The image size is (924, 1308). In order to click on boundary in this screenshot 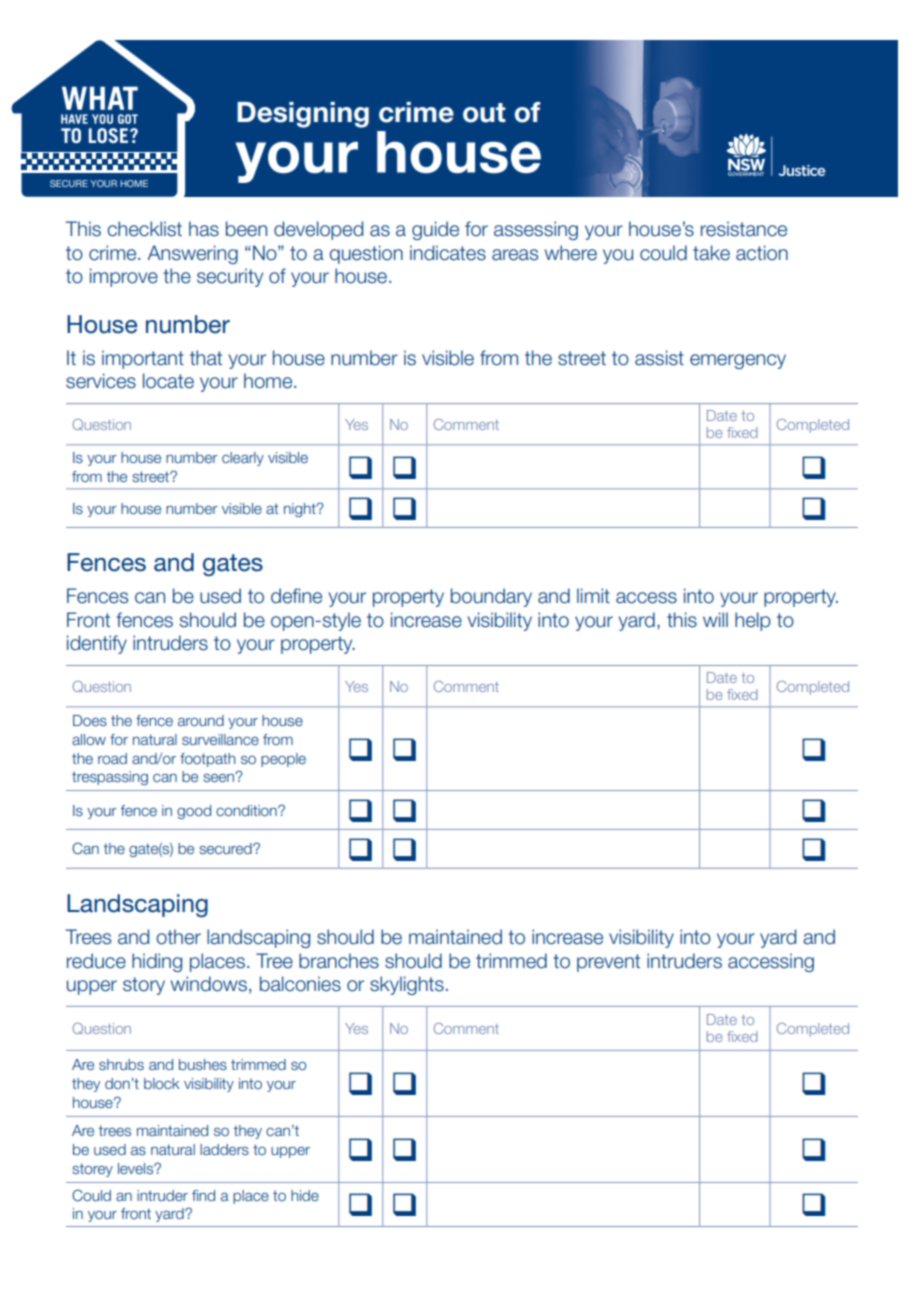, I will do `click(491, 597)`.
